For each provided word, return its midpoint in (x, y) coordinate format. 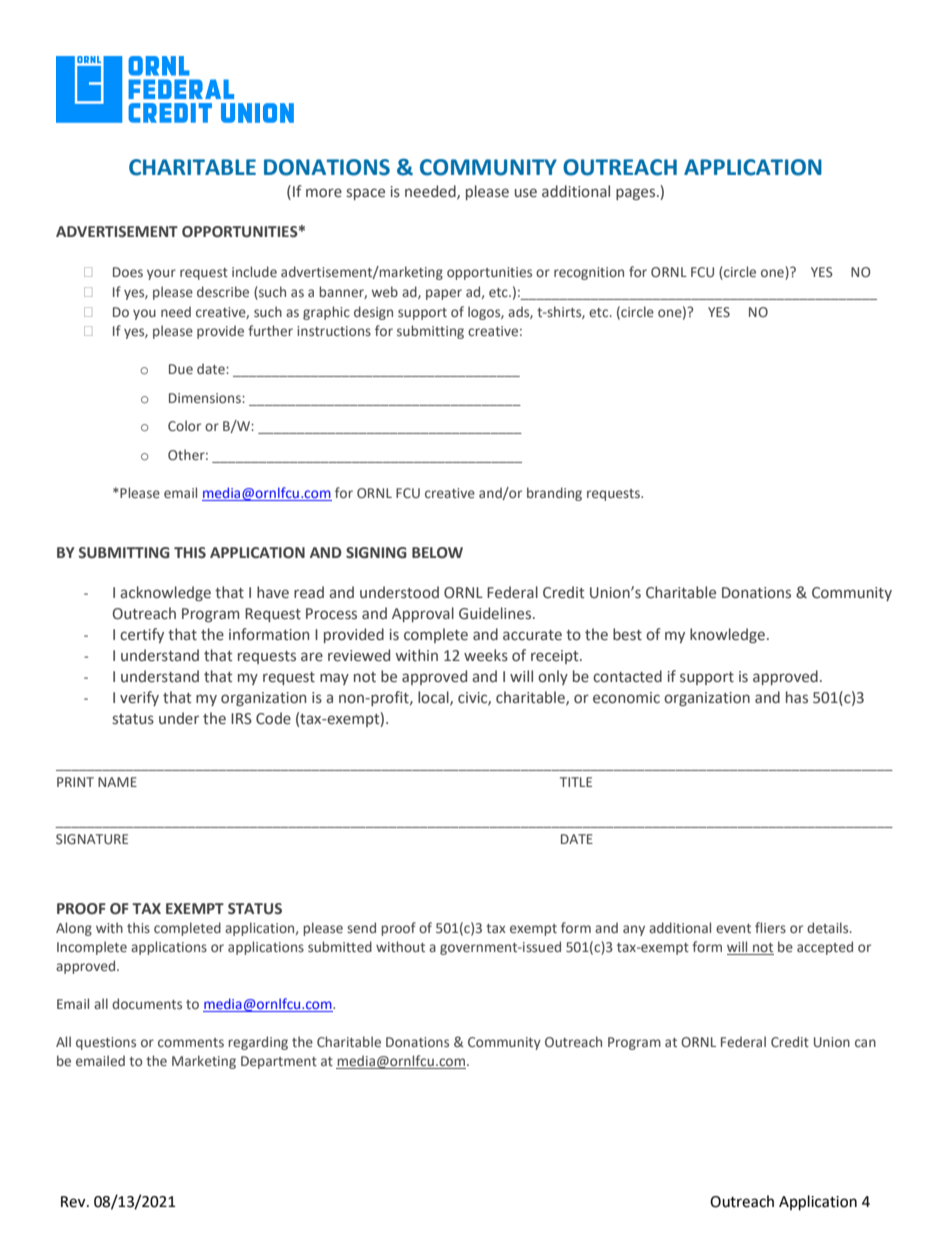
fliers (770, 927)
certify (142, 635)
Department (279, 1062)
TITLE (576, 782)
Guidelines (496, 613)
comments (191, 1042)
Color (184, 425)
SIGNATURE (92, 839)
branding (554, 494)
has (797, 697)
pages (637, 194)
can (865, 1043)
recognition (589, 273)
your (161, 274)
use (526, 193)
